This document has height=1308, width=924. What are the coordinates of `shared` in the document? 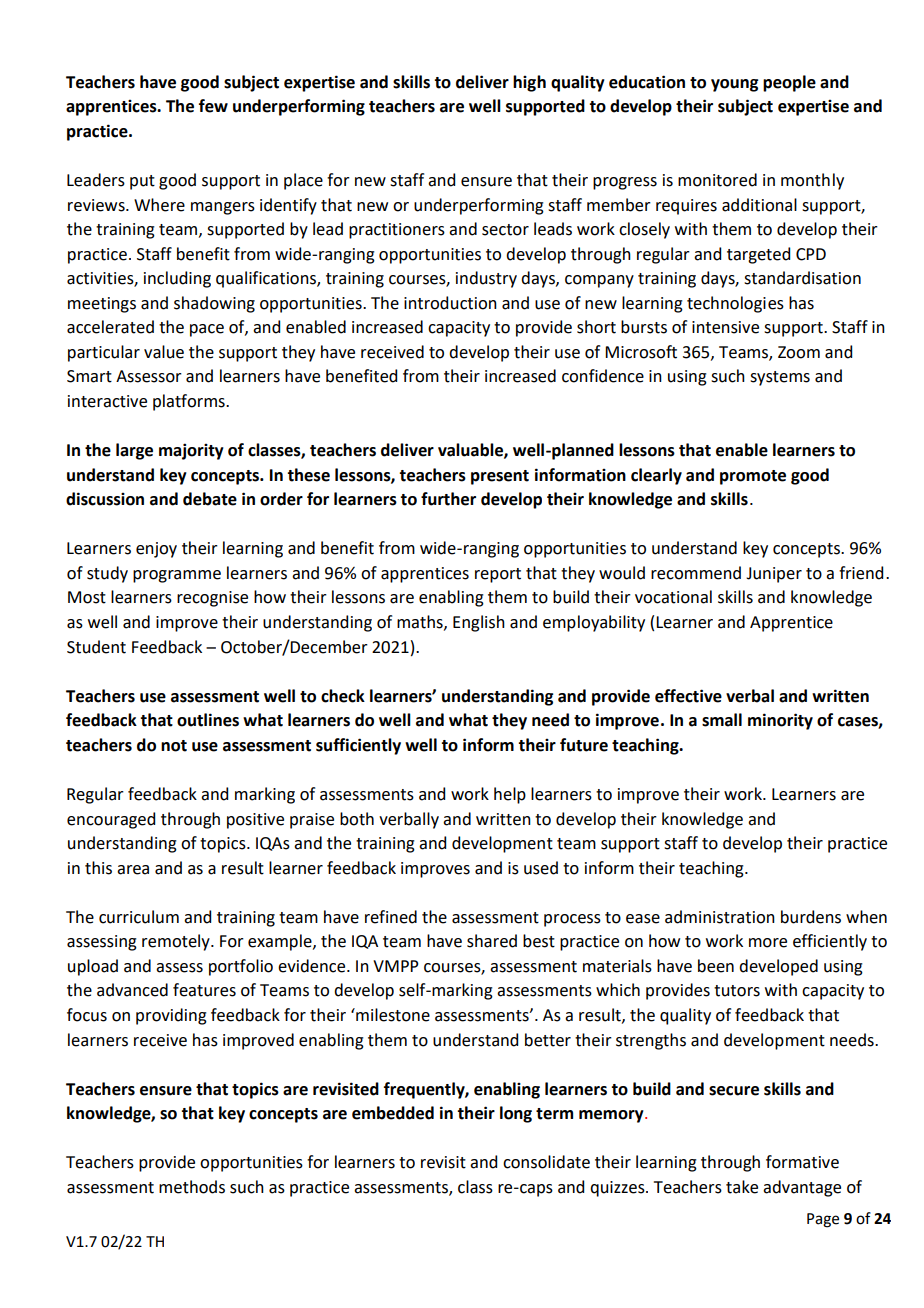 It's located at (492, 941).
